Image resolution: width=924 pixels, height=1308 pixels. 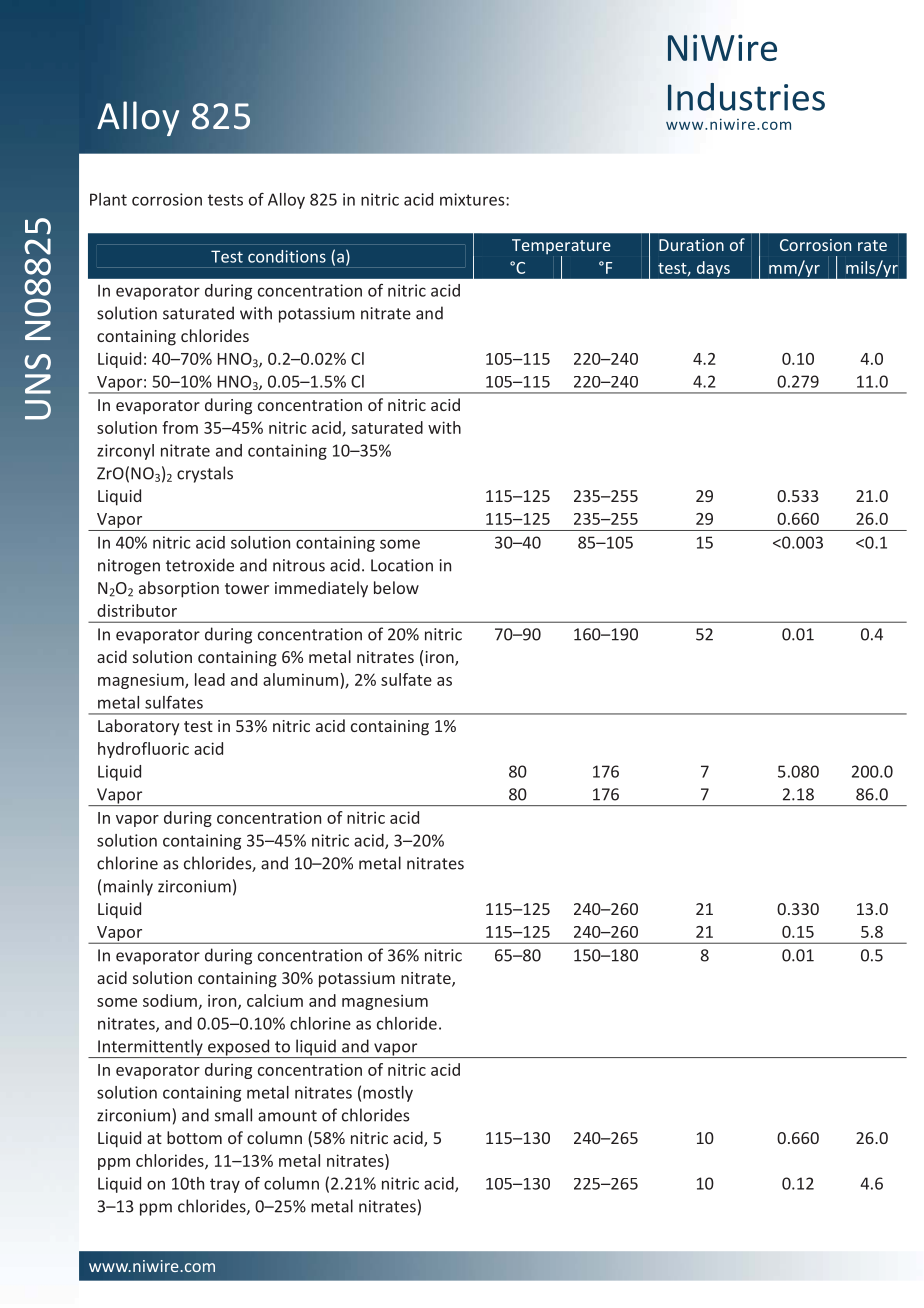 I want to click on Plant, so click(x=108, y=199).
